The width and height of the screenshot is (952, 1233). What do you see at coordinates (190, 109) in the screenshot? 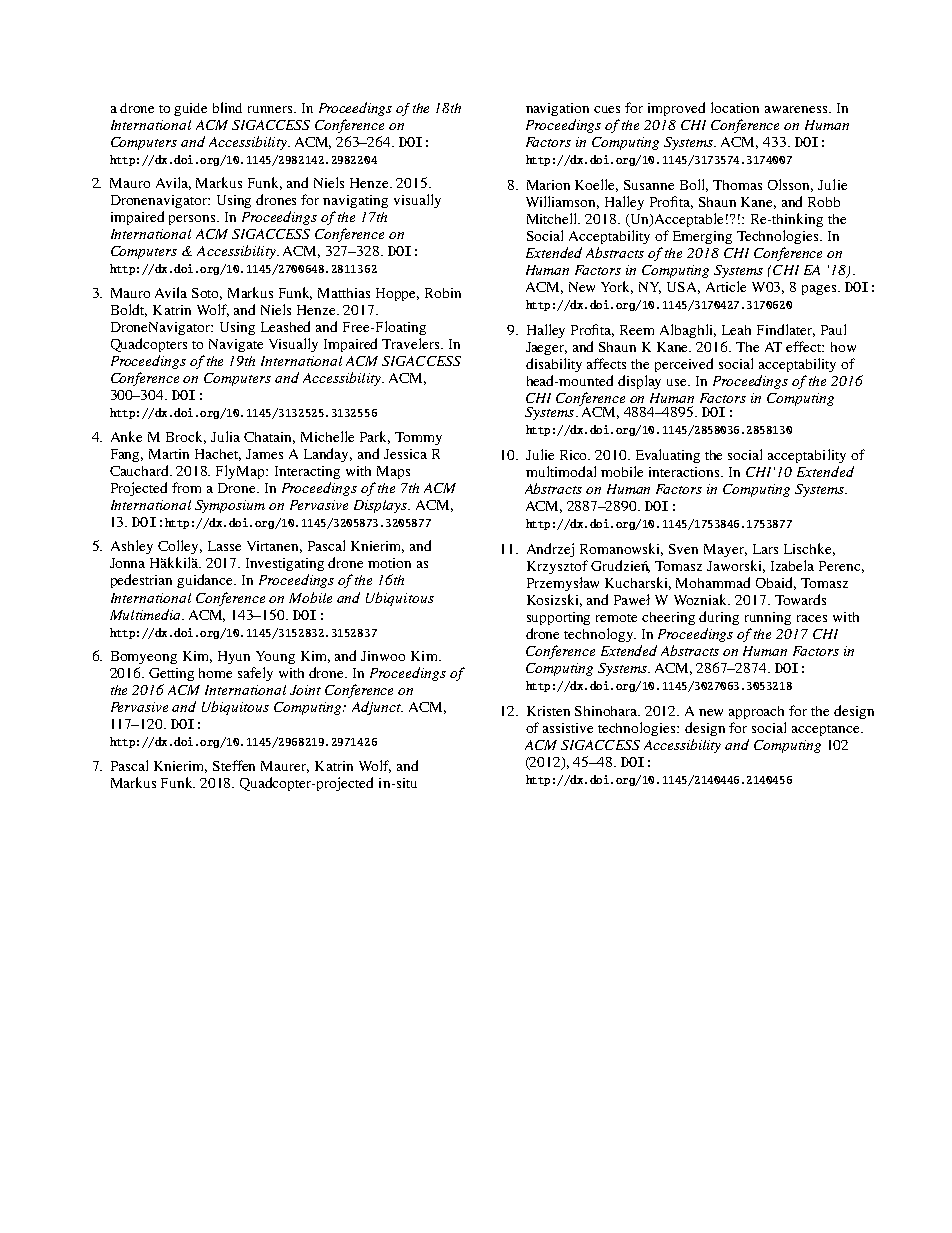
I see `guide` at bounding box center [190, 109].
